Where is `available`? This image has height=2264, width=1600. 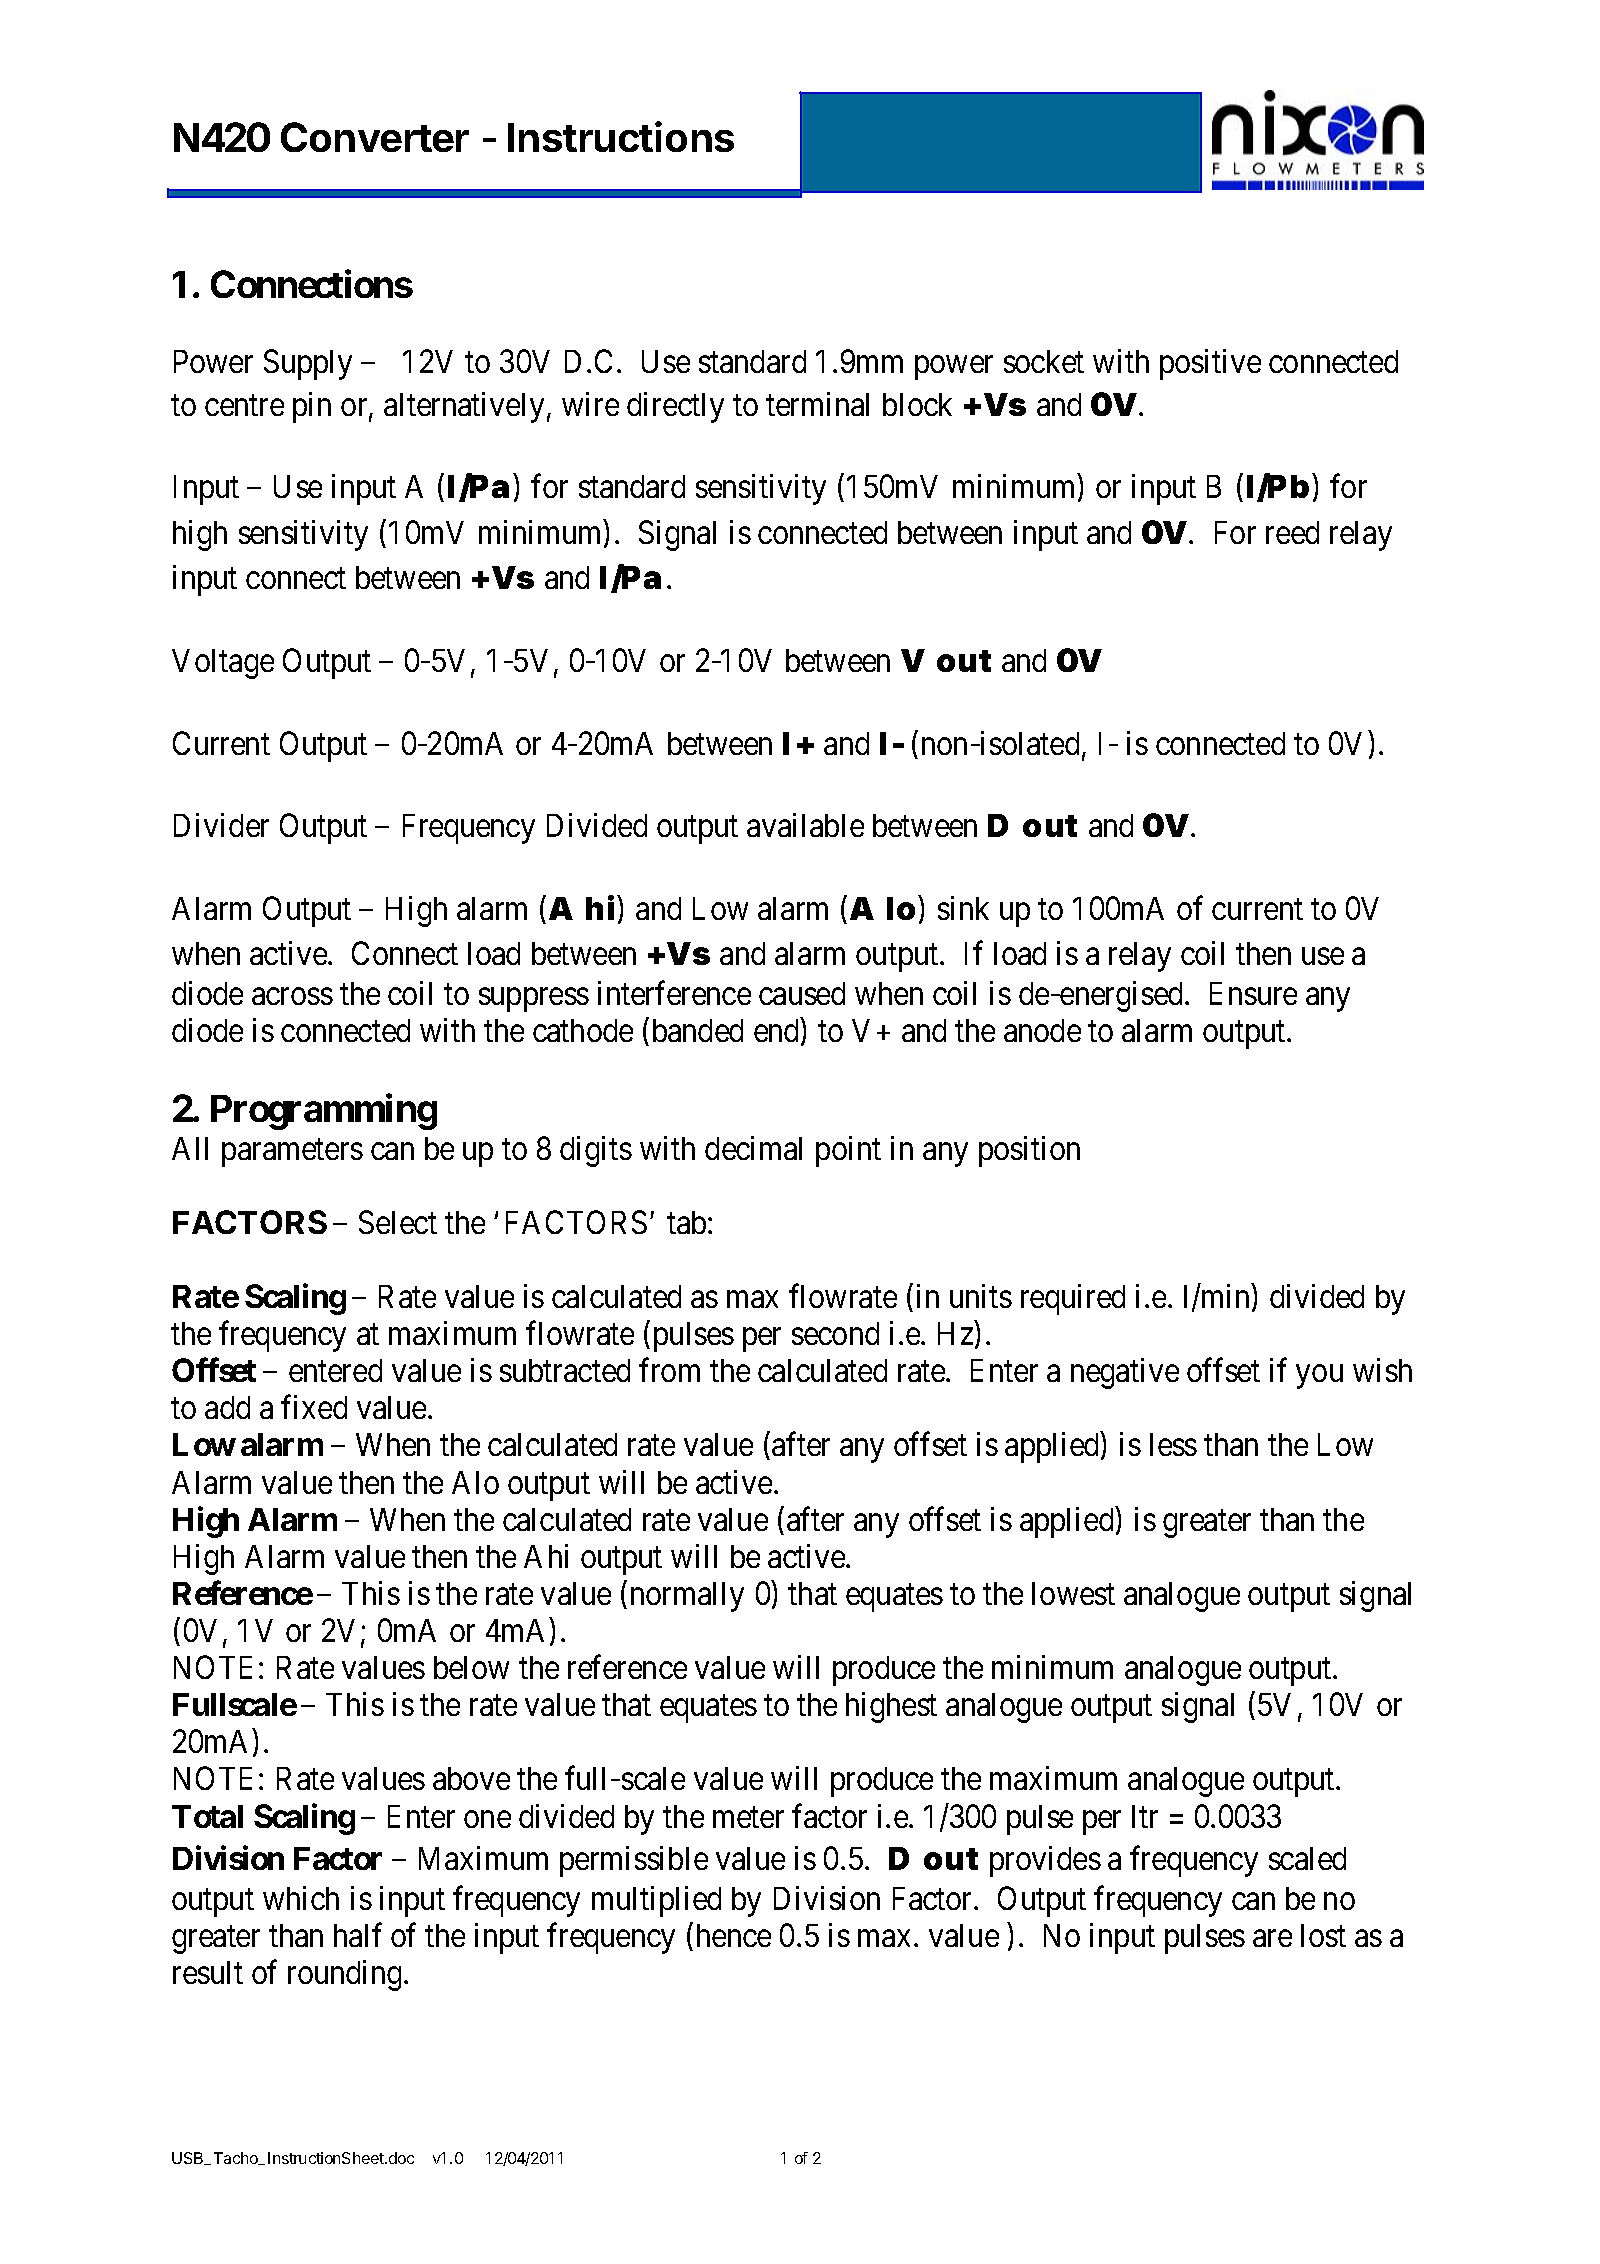 available is located at coordinates (805, 825).
